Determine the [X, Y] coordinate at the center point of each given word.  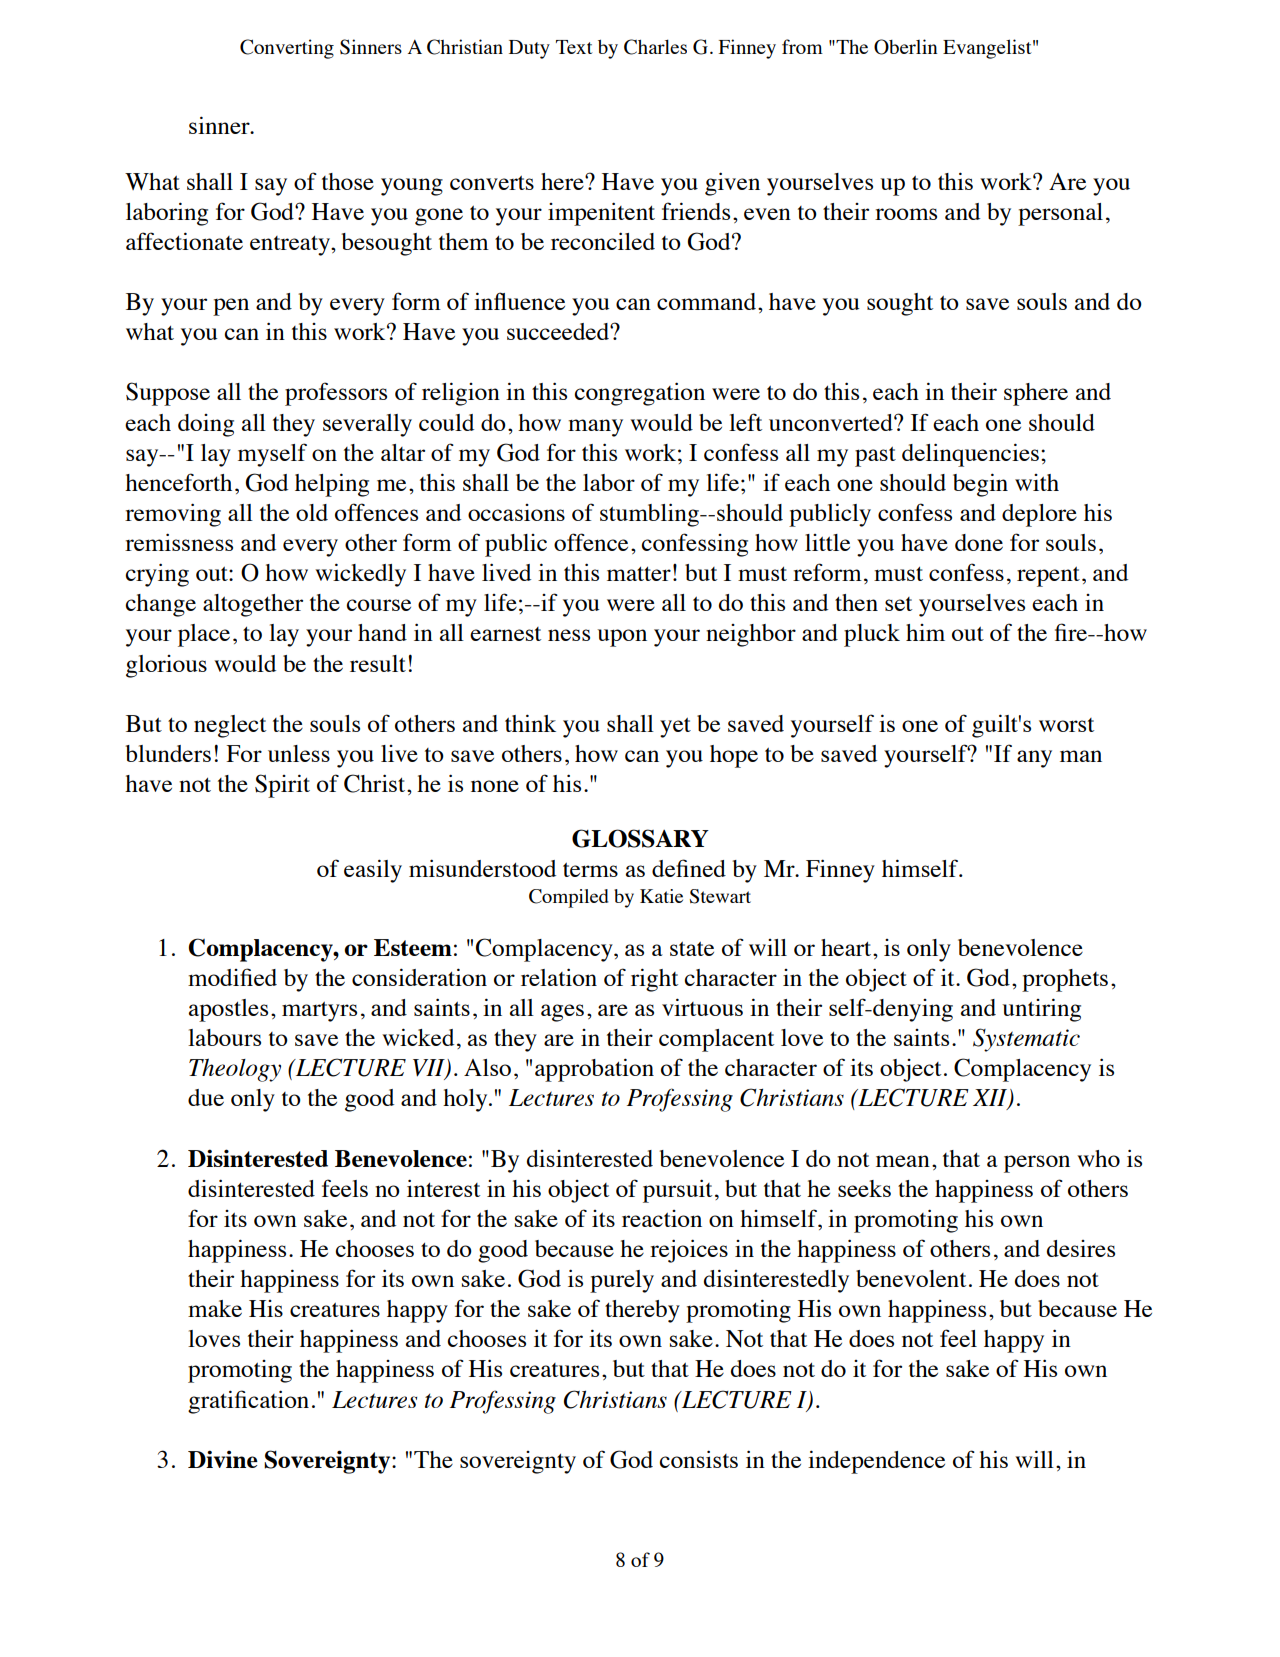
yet [675, 727]
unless [299, 753]
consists [698, 1459]
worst [1066, 725]
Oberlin [906, 47]
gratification [248, 1402]
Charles [655, 47]
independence [876, 1462]
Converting [287, 49]
